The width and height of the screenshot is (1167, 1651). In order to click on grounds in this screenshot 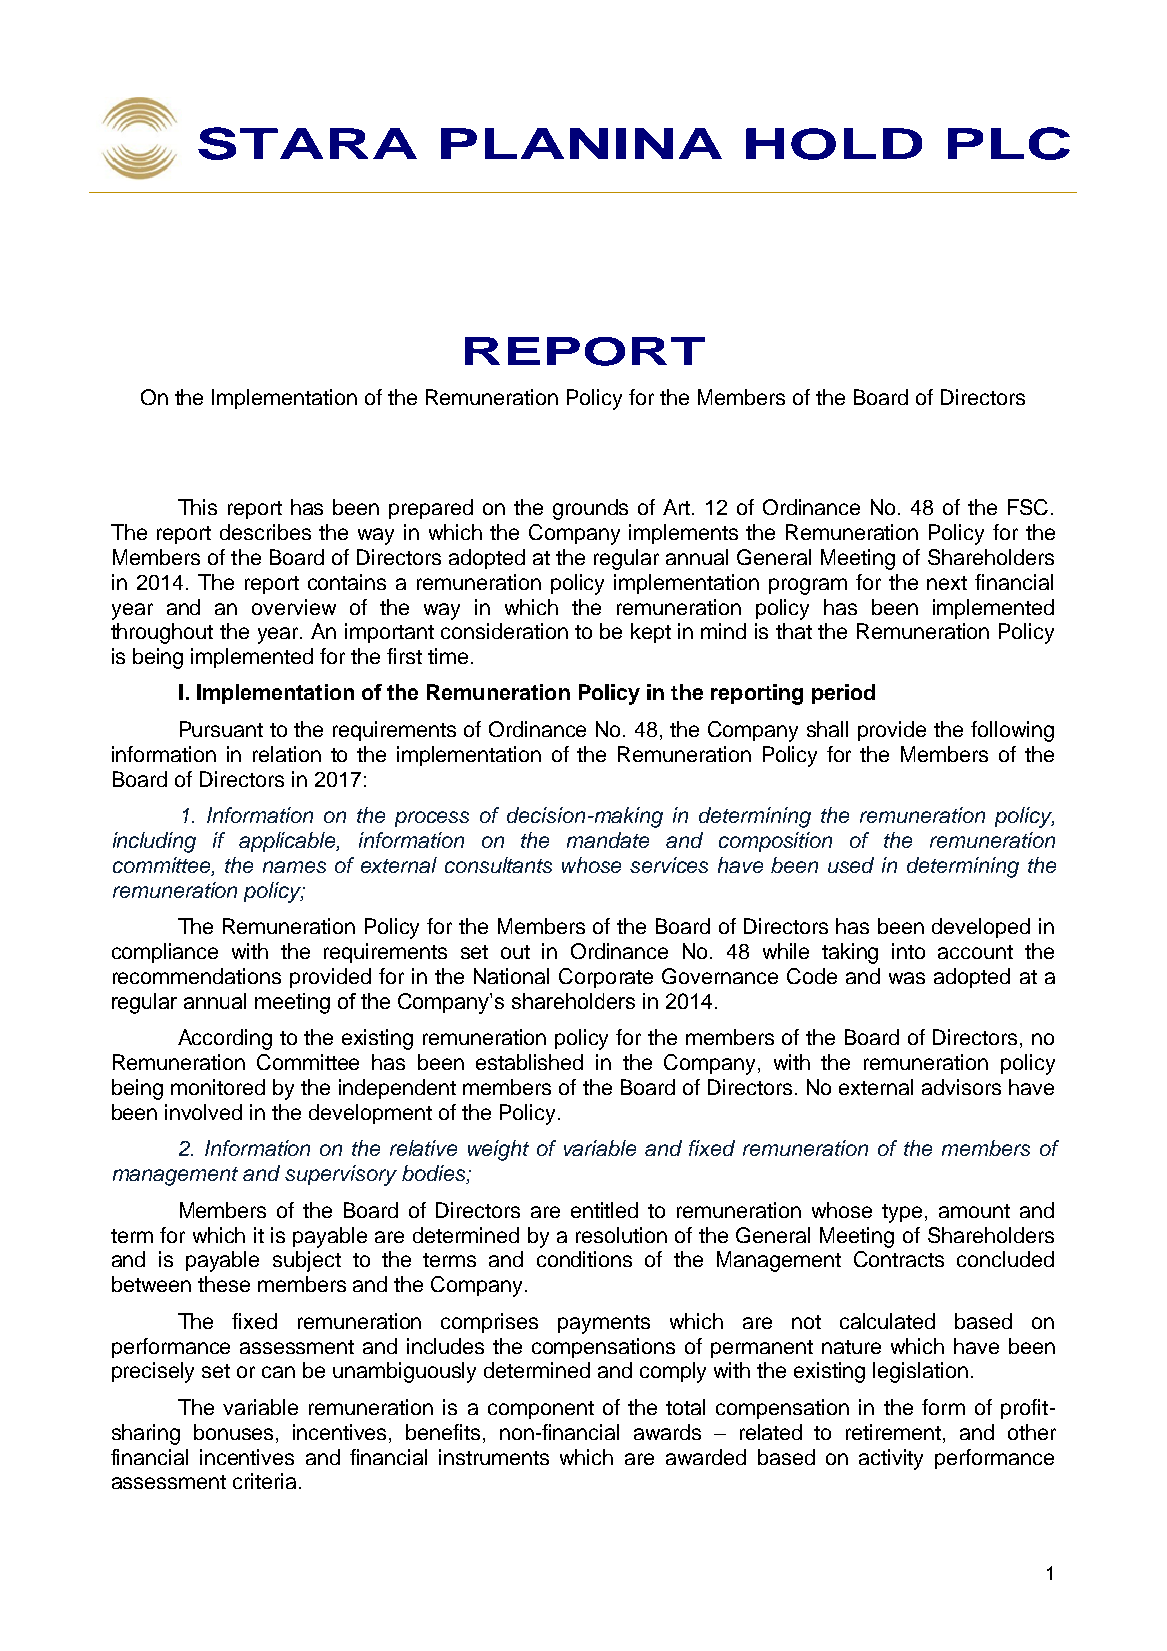, I will do `click(590, 509)`.
